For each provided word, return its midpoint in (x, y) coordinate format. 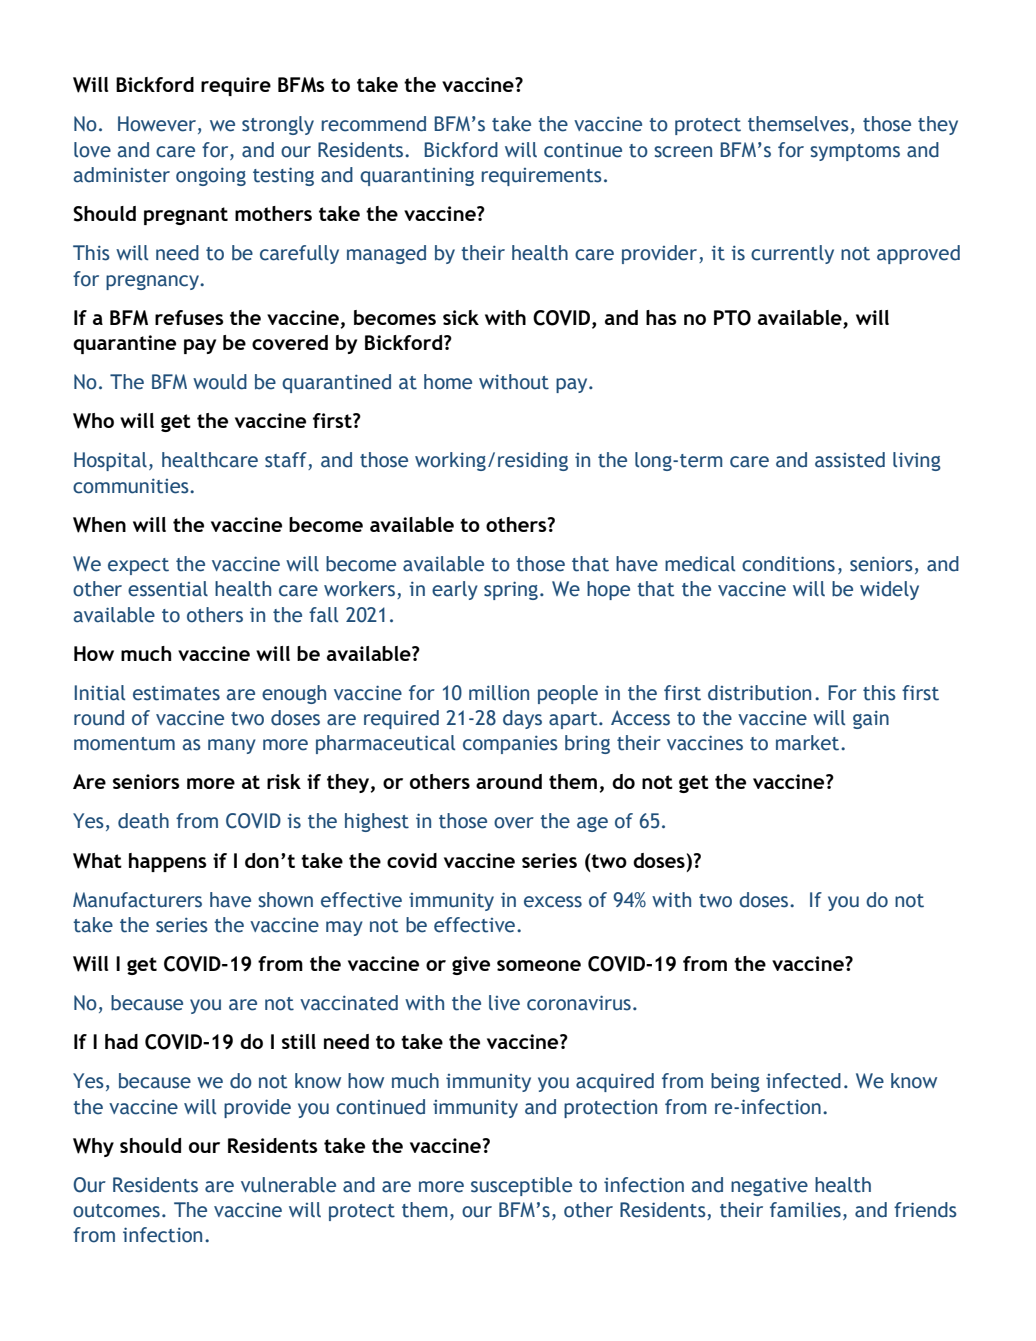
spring (511, 590)
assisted (850, 460)
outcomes (116, 1211)
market (809, 743)
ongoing (211, 176)
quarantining (417, 176)
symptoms (855, 152)
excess (553, 902)
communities (132, 486)
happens (168, 862)
